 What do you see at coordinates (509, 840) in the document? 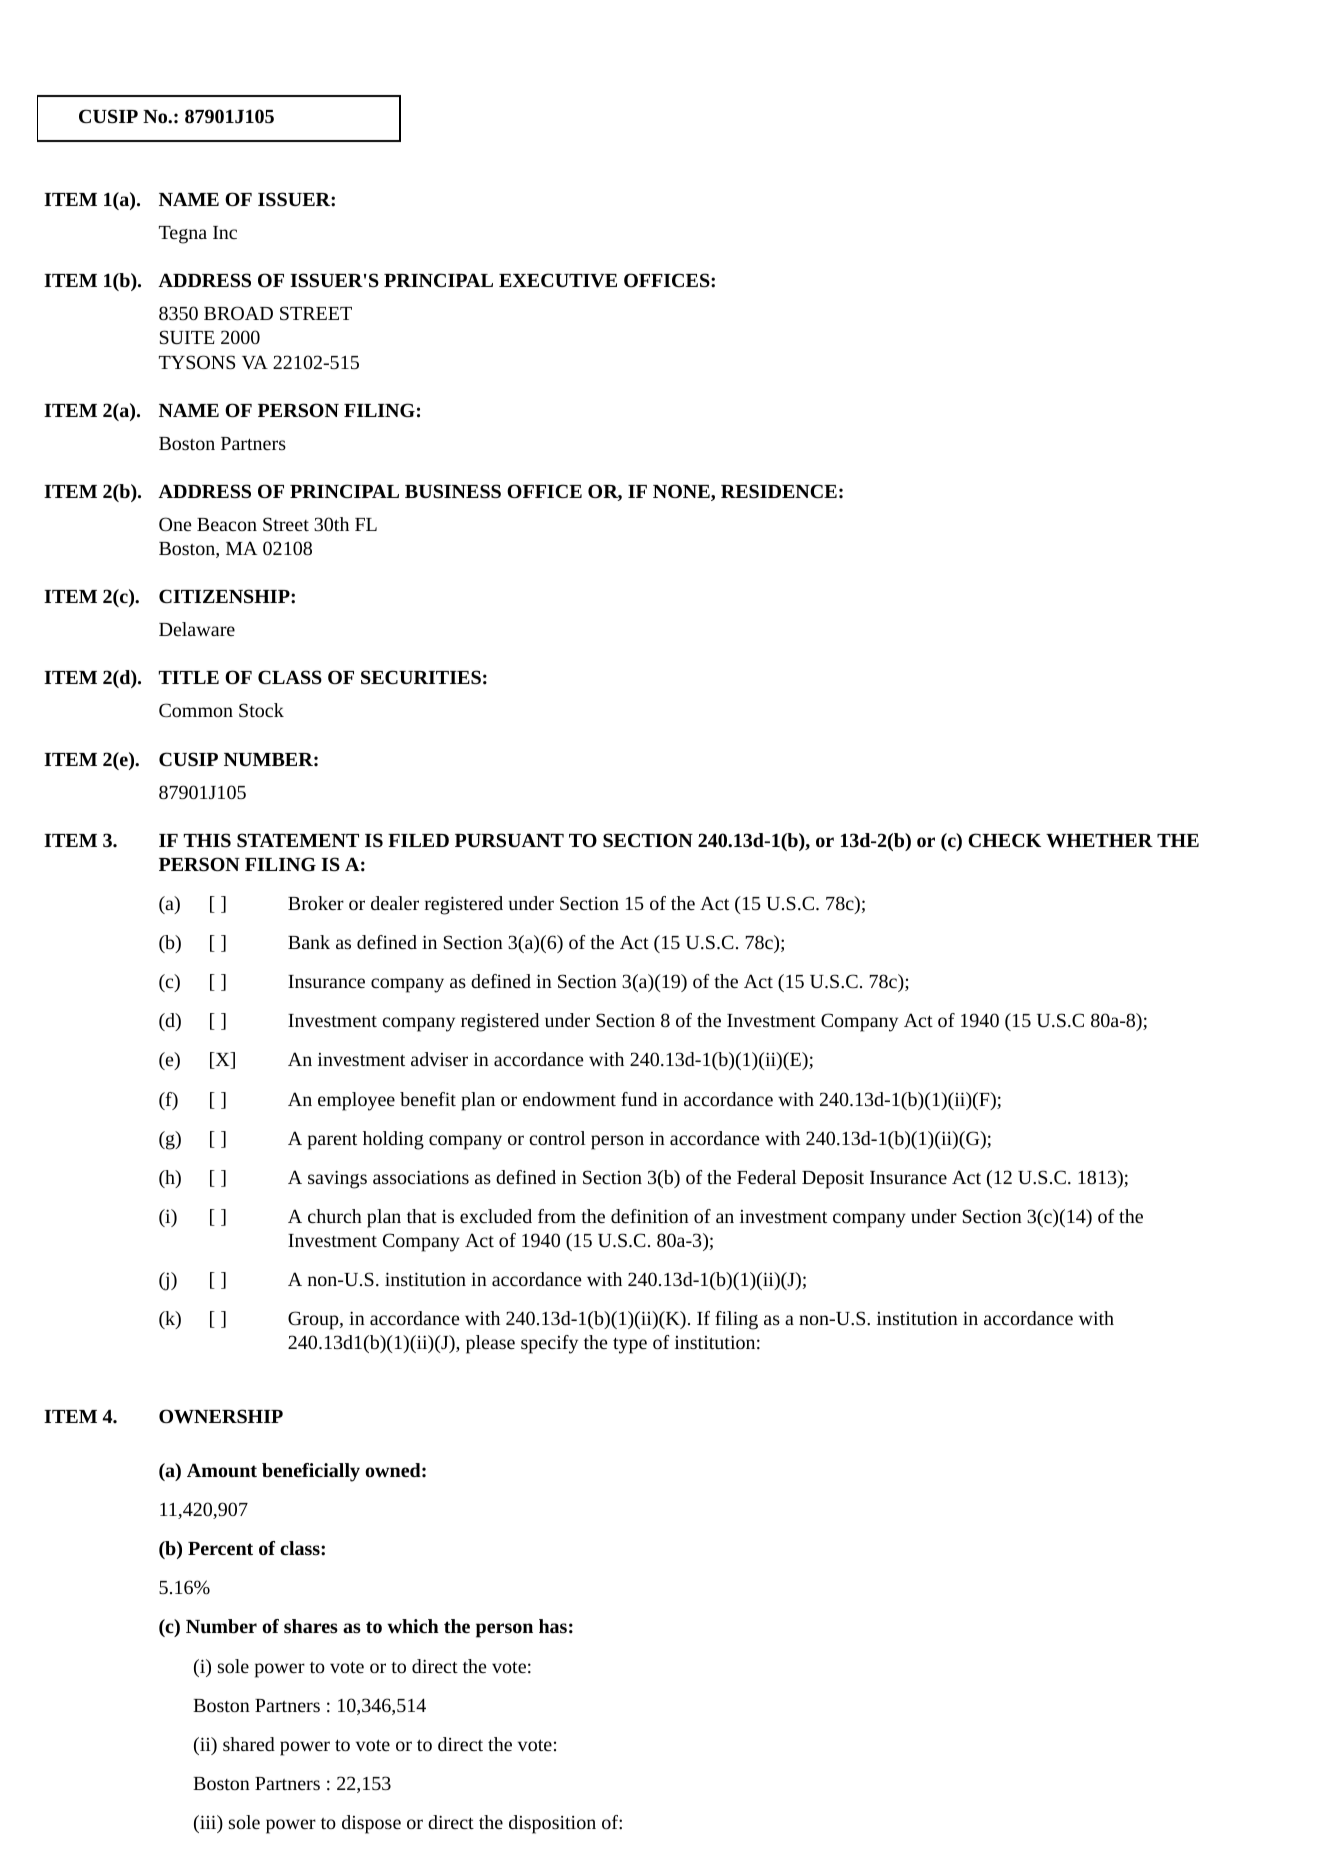
I see `PURSUANT` at bounding box center [509, 840].
